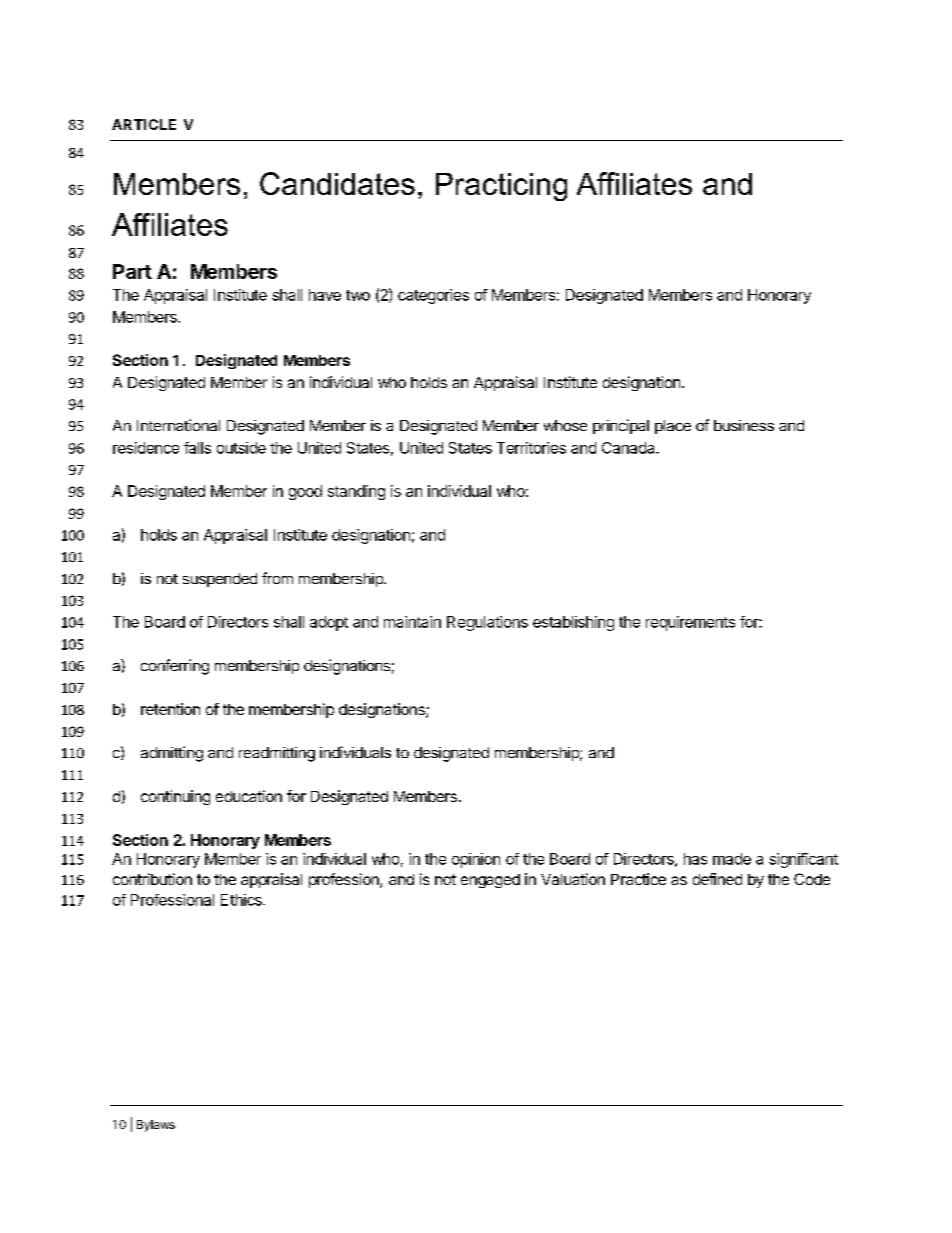 The height and width of the screenshot is (1233, 952). What do you see at coordinates (490, 881) in the screenshot?
I see `engaged` at bounding box center [490, 881].
